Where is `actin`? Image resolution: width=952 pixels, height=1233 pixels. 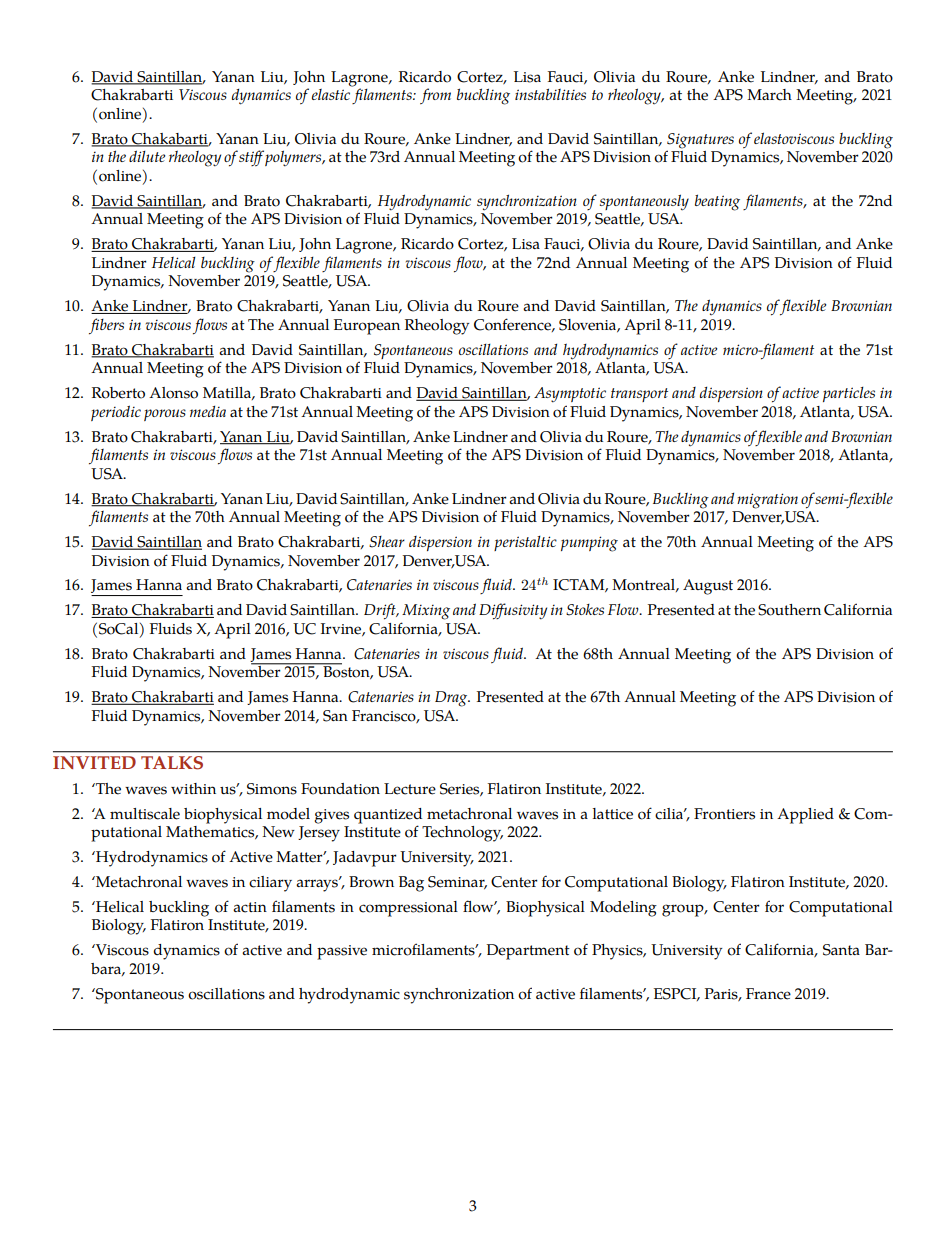
actin is located at coordinates (250, 907).
